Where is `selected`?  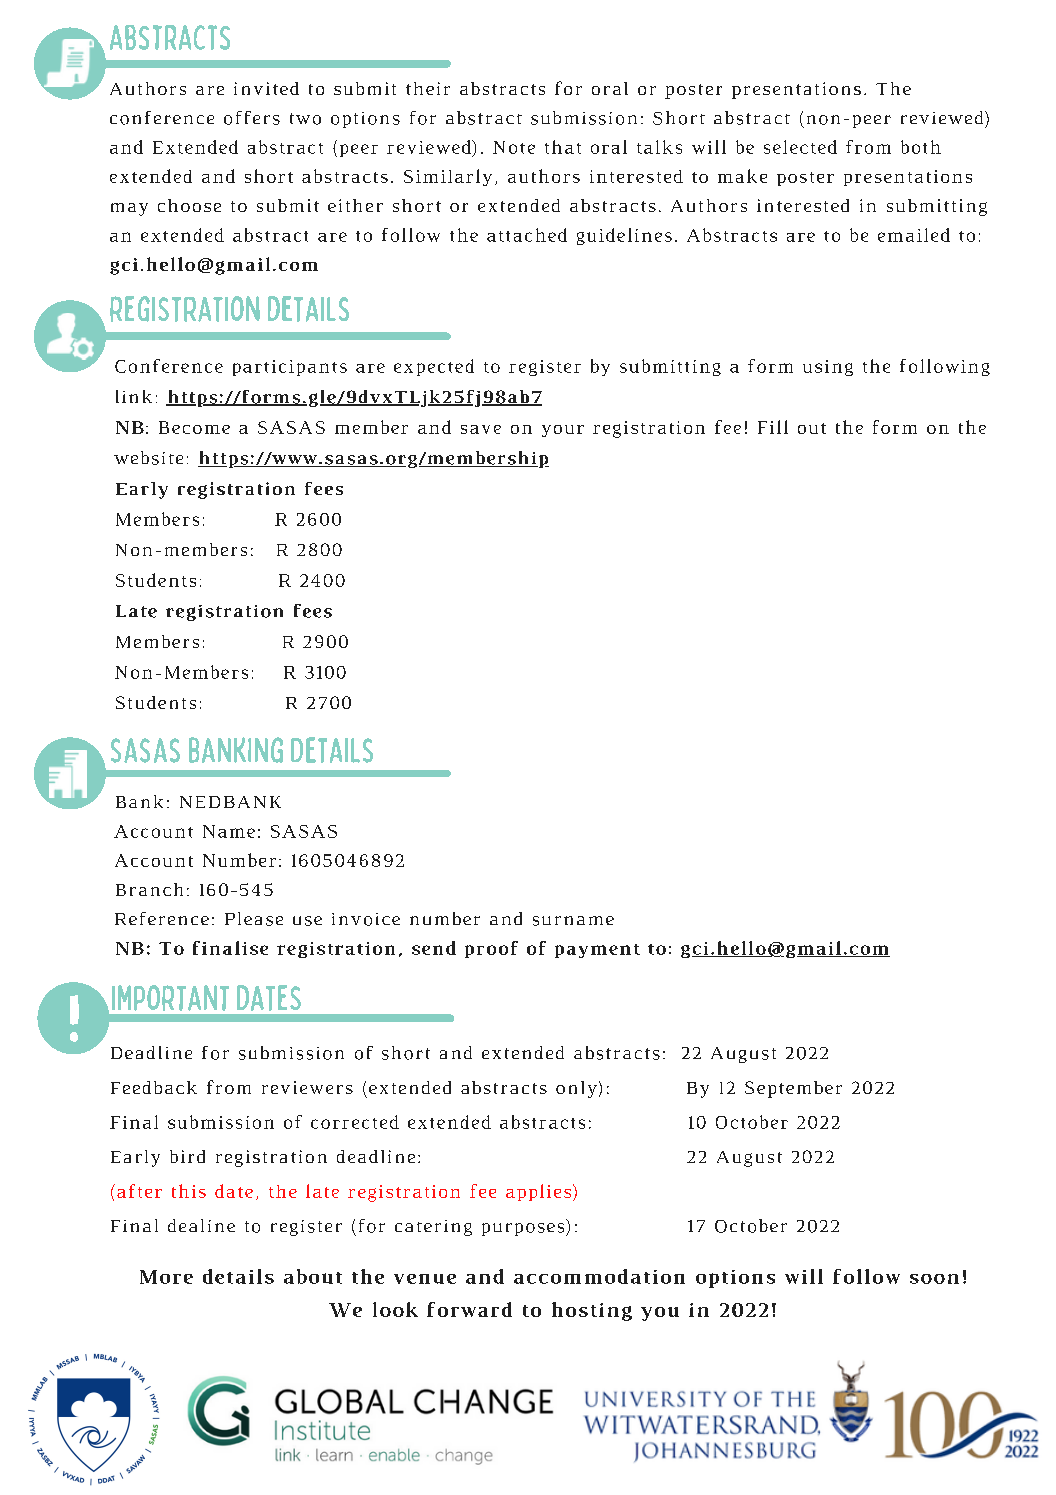 selected is located at coordinates (800, 147).
